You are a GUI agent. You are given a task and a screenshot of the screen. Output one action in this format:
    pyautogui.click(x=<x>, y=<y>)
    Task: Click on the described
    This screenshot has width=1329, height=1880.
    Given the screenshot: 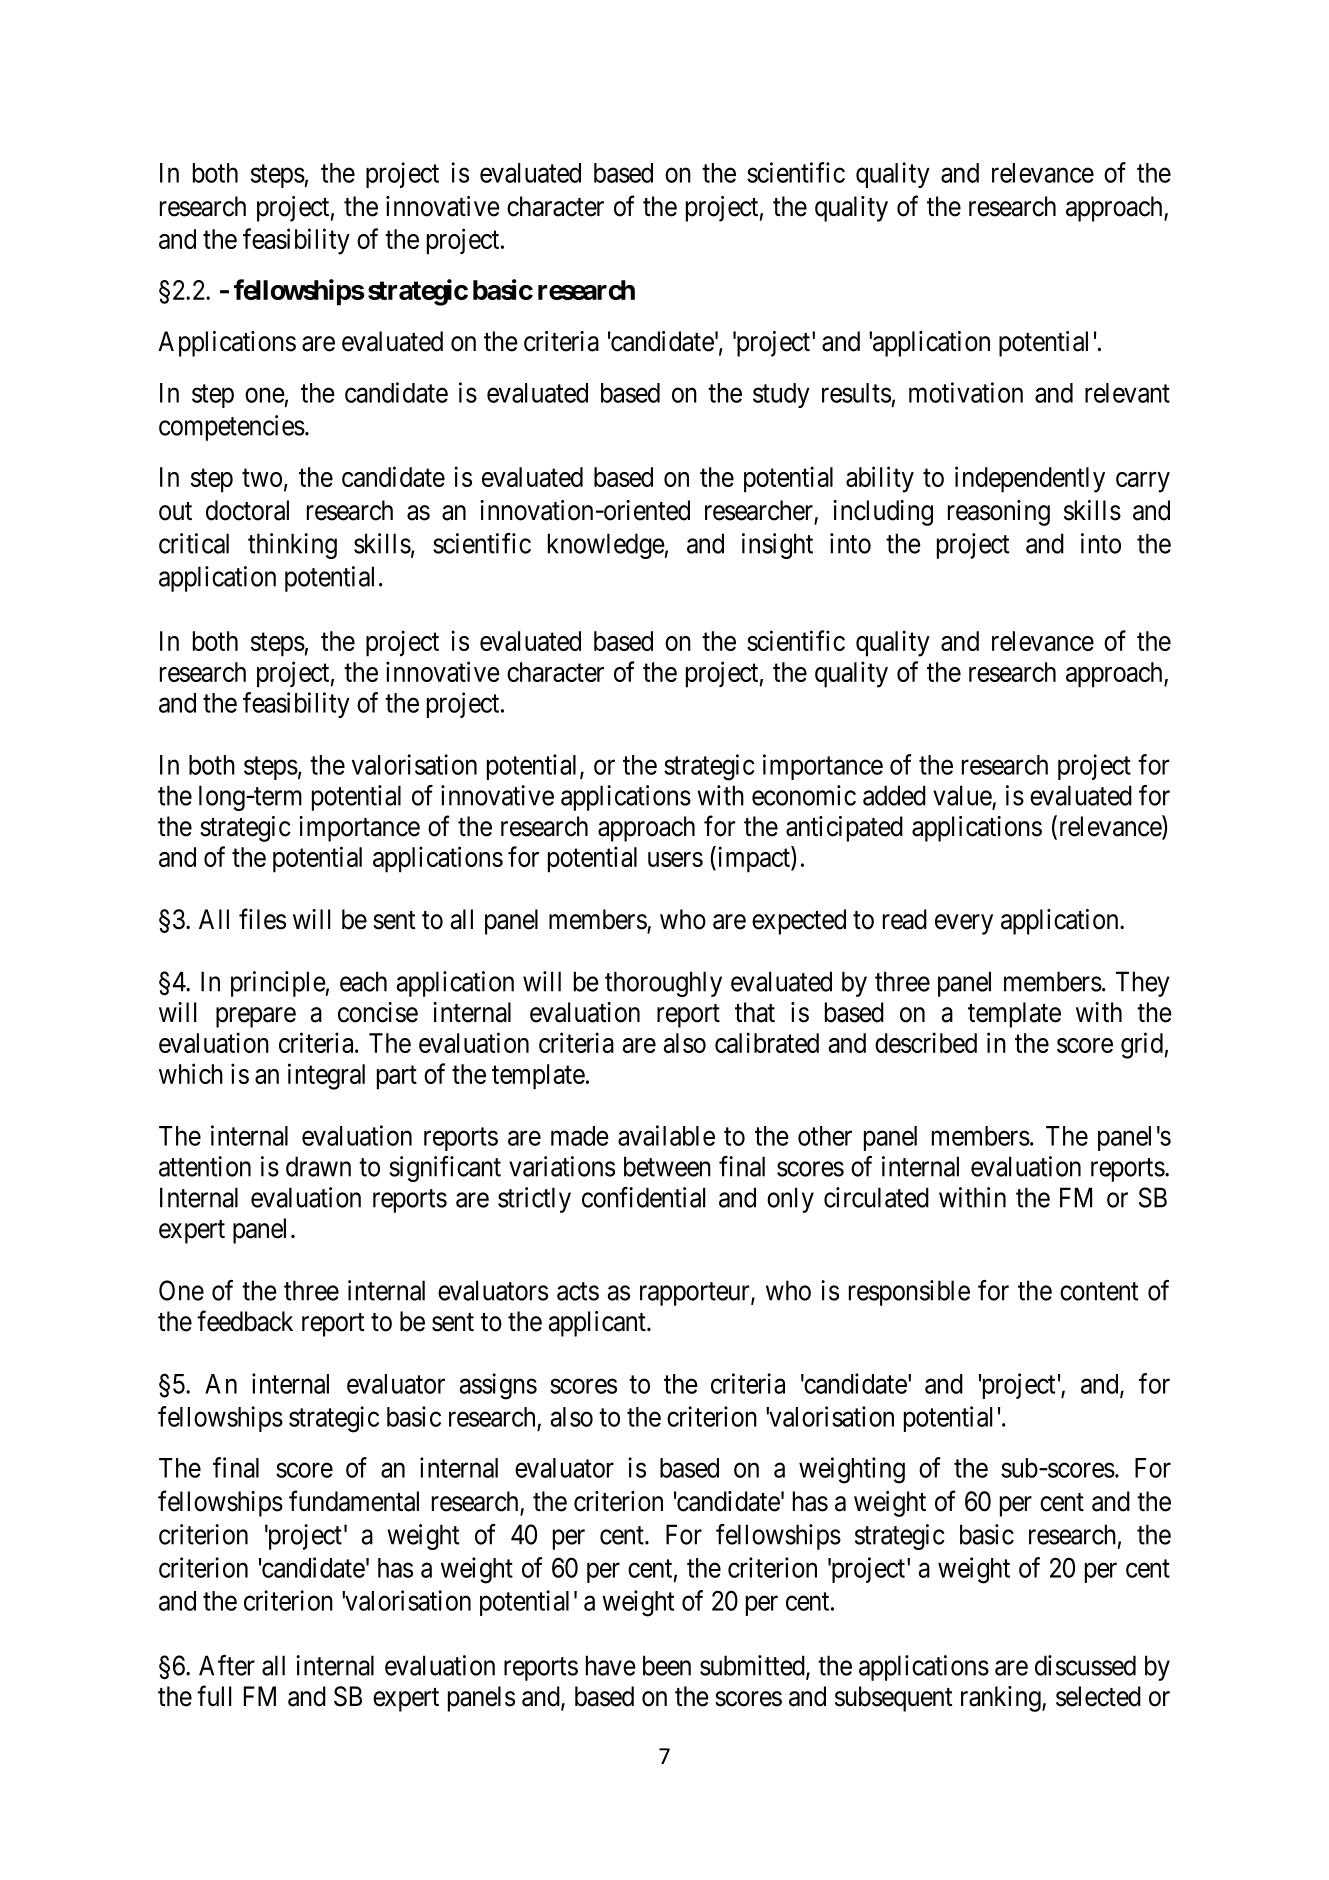 What is the action you would take?
    pyautogui.click(x=926, y=1042)
